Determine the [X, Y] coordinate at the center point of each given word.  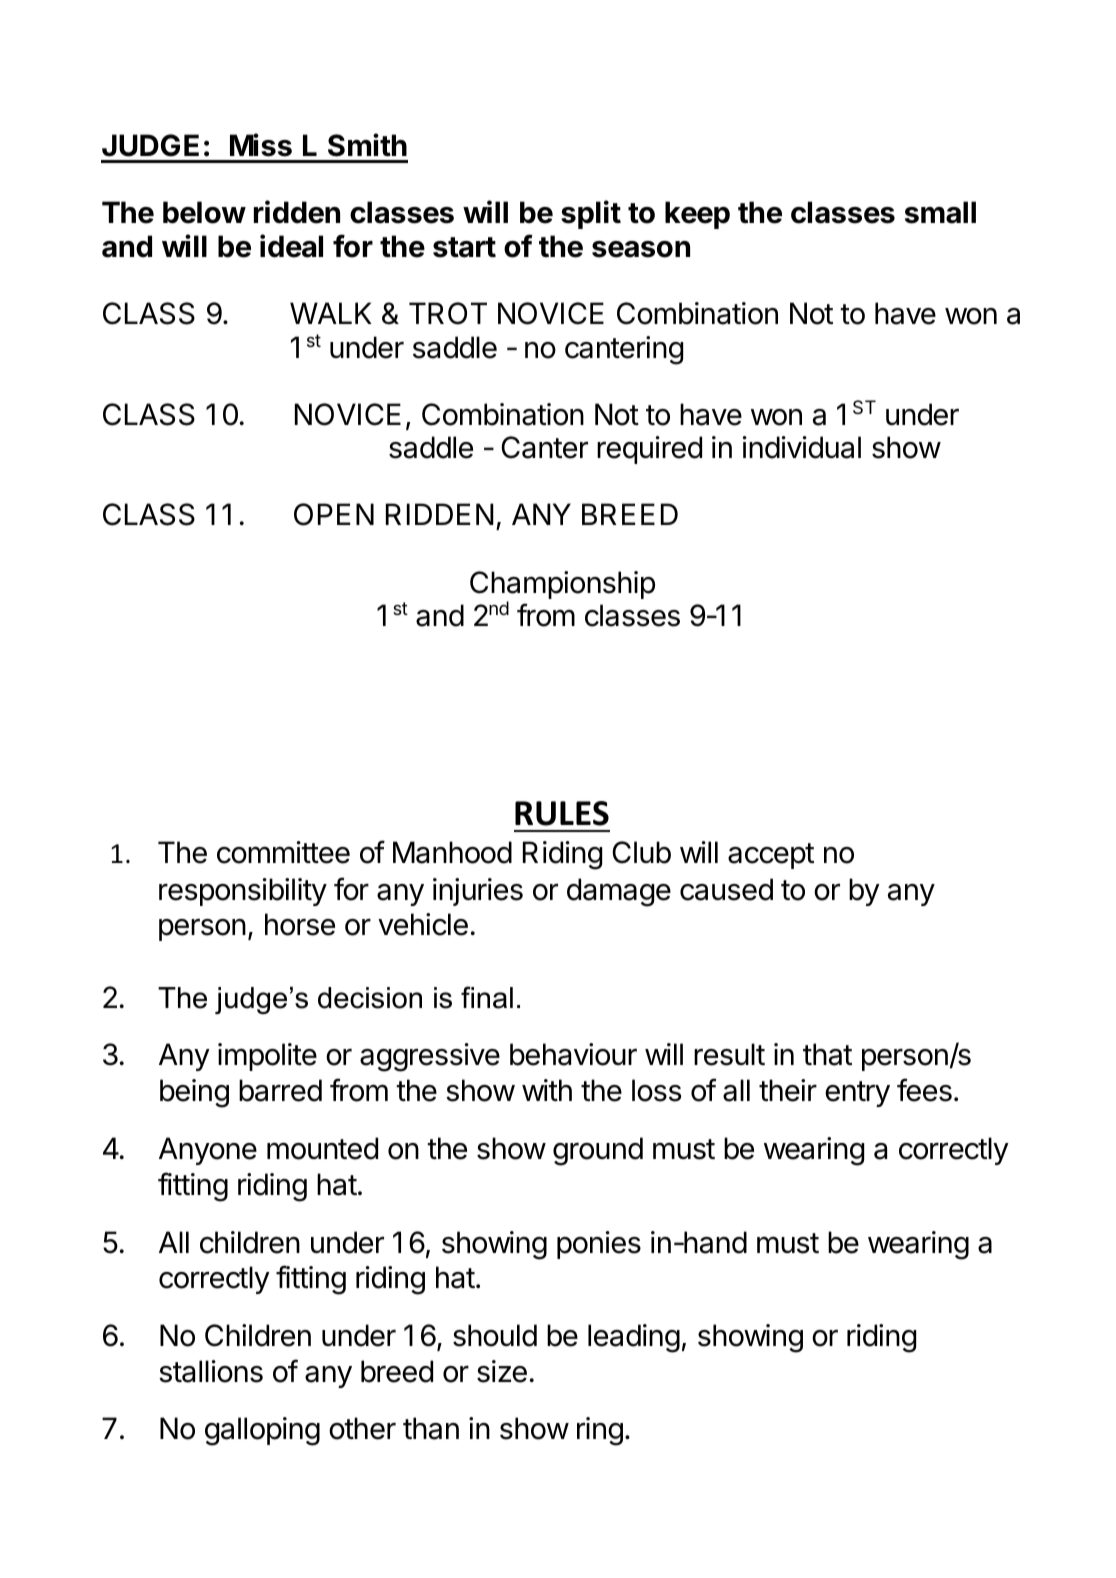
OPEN [334, 514]
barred [280, 1090]
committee [283, 852]
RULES [562, 813]
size [502, 1371]
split [591, 214]
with [547, 1090]
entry [857, 1094]
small [940, 212]
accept [771, 856]
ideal [291, 246]
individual [802, 447]
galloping [262, 1431]
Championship [562, 586]
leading [634, 1338]
